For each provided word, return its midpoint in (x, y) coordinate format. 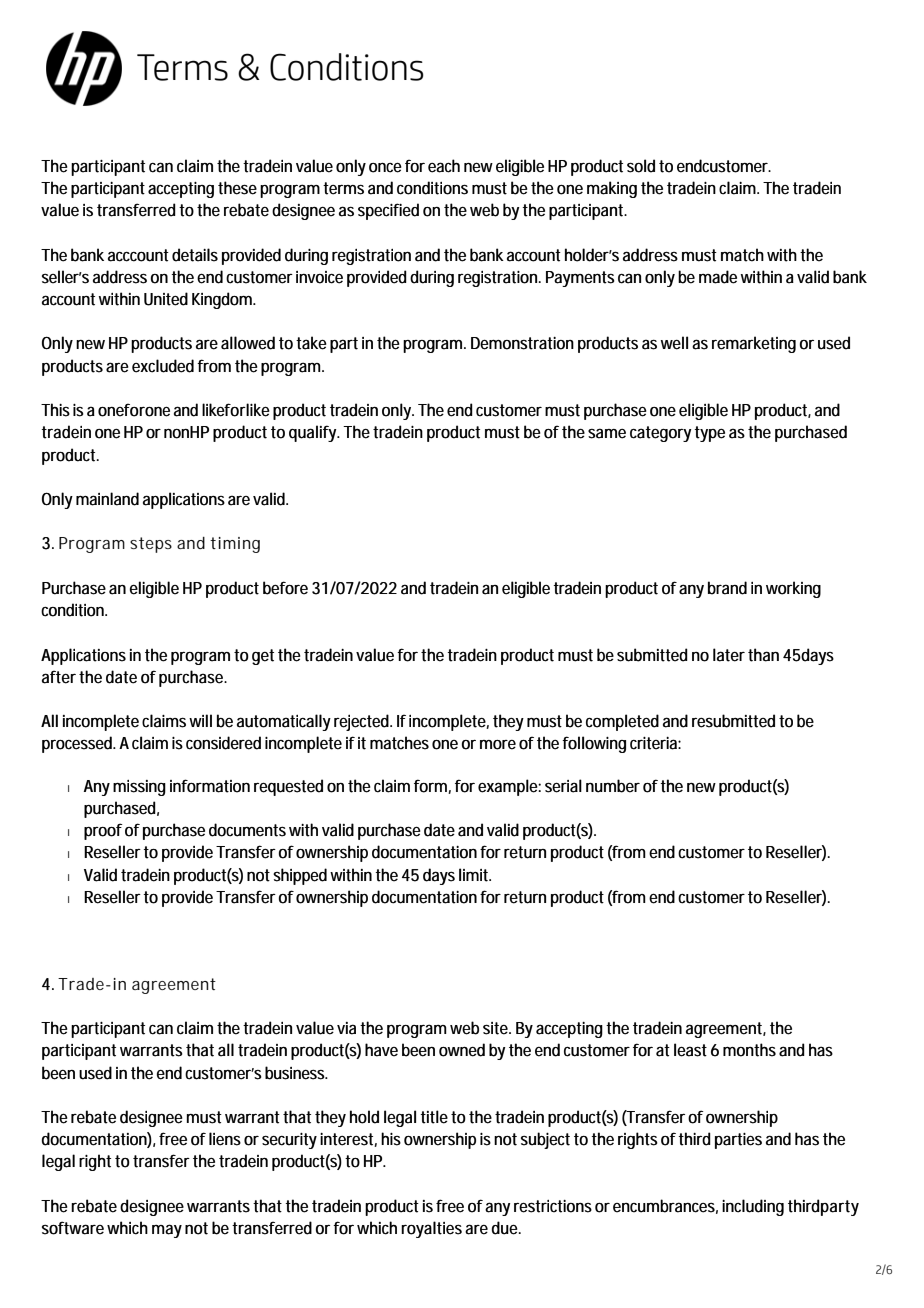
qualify (314, 433)
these (237, 188)
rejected (363, 722)
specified (388, 211)
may (167, 1231)
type (710, 434)
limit (475, 875)
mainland (107, 499)
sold (641, 166)
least (690, 1050)
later (729, 655)
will (200, 720)
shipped (300, 876)
